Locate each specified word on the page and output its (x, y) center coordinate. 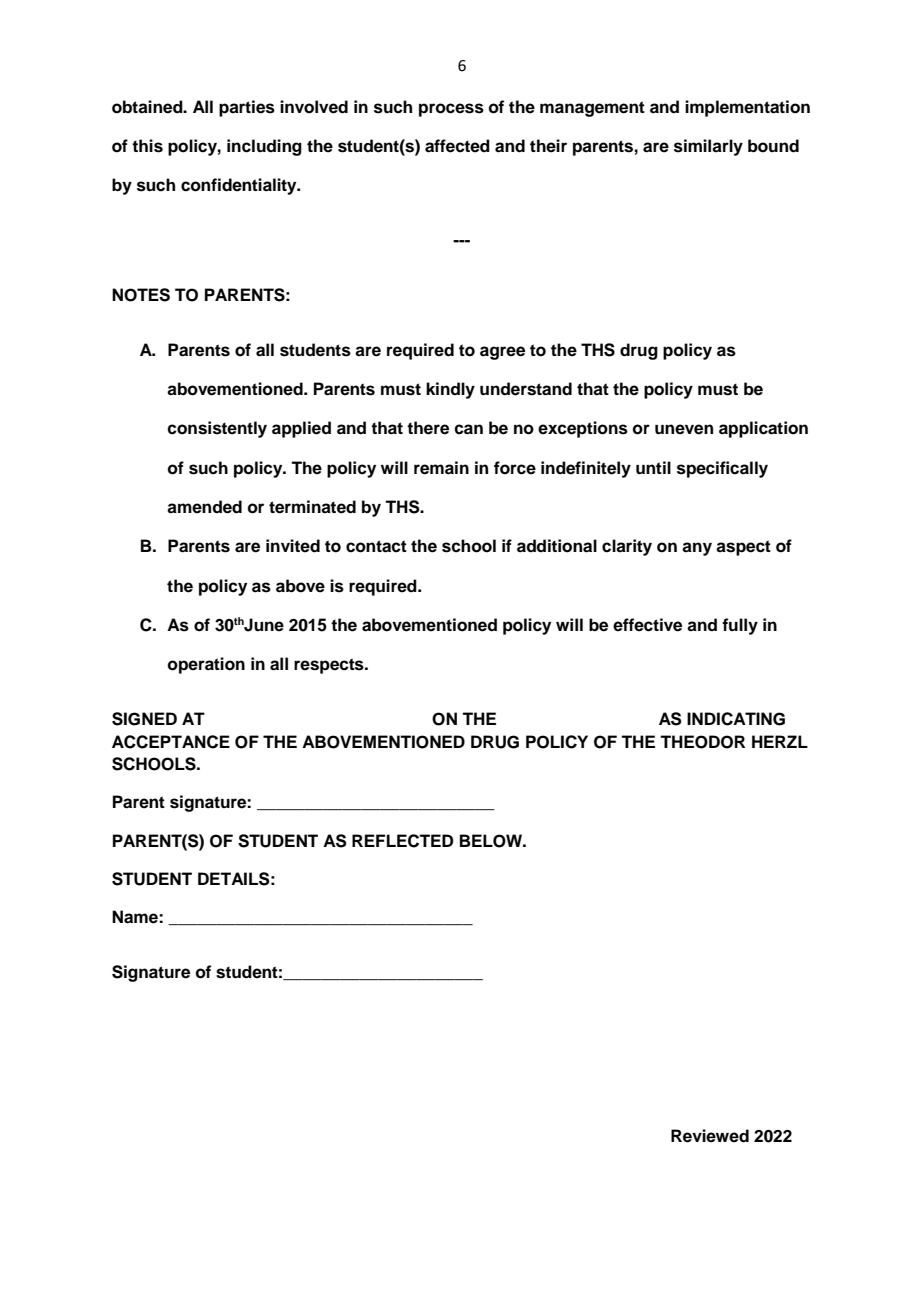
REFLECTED (402, 841)
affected (457, 146)
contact (376, 546)
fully (740, 626)
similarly (708, 147)
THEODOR (702, 742)
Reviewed (710, 1136)
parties (247, 108)
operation (206, 665)
